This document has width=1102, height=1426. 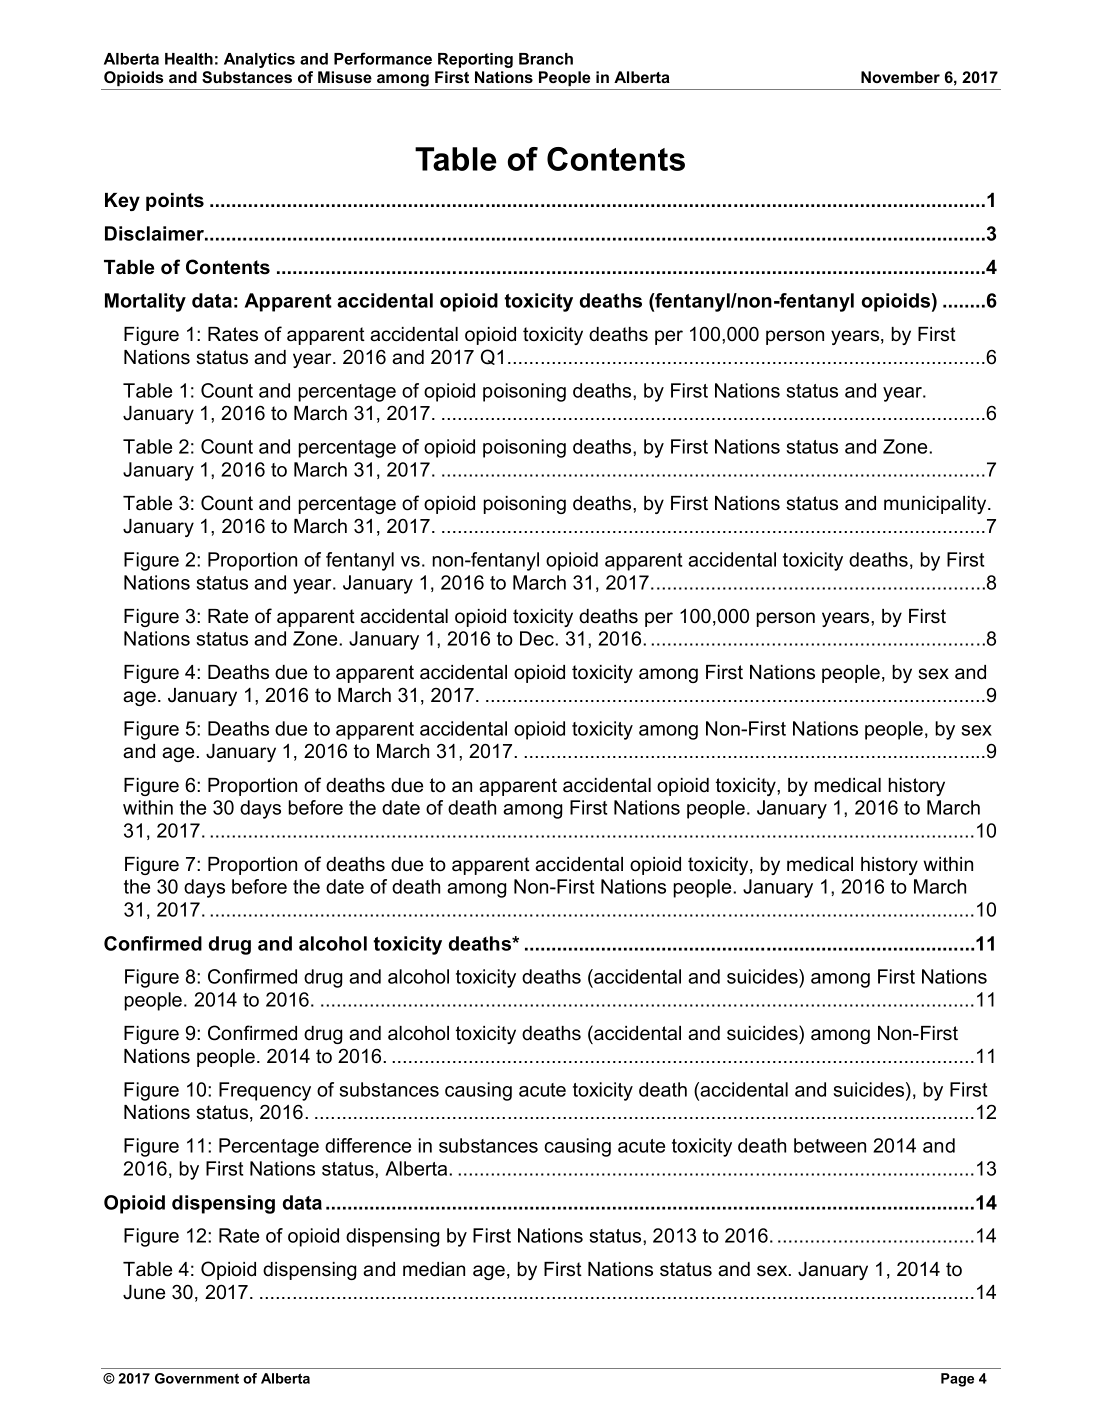 I want to click on June, so click(x=144, y=1292).
